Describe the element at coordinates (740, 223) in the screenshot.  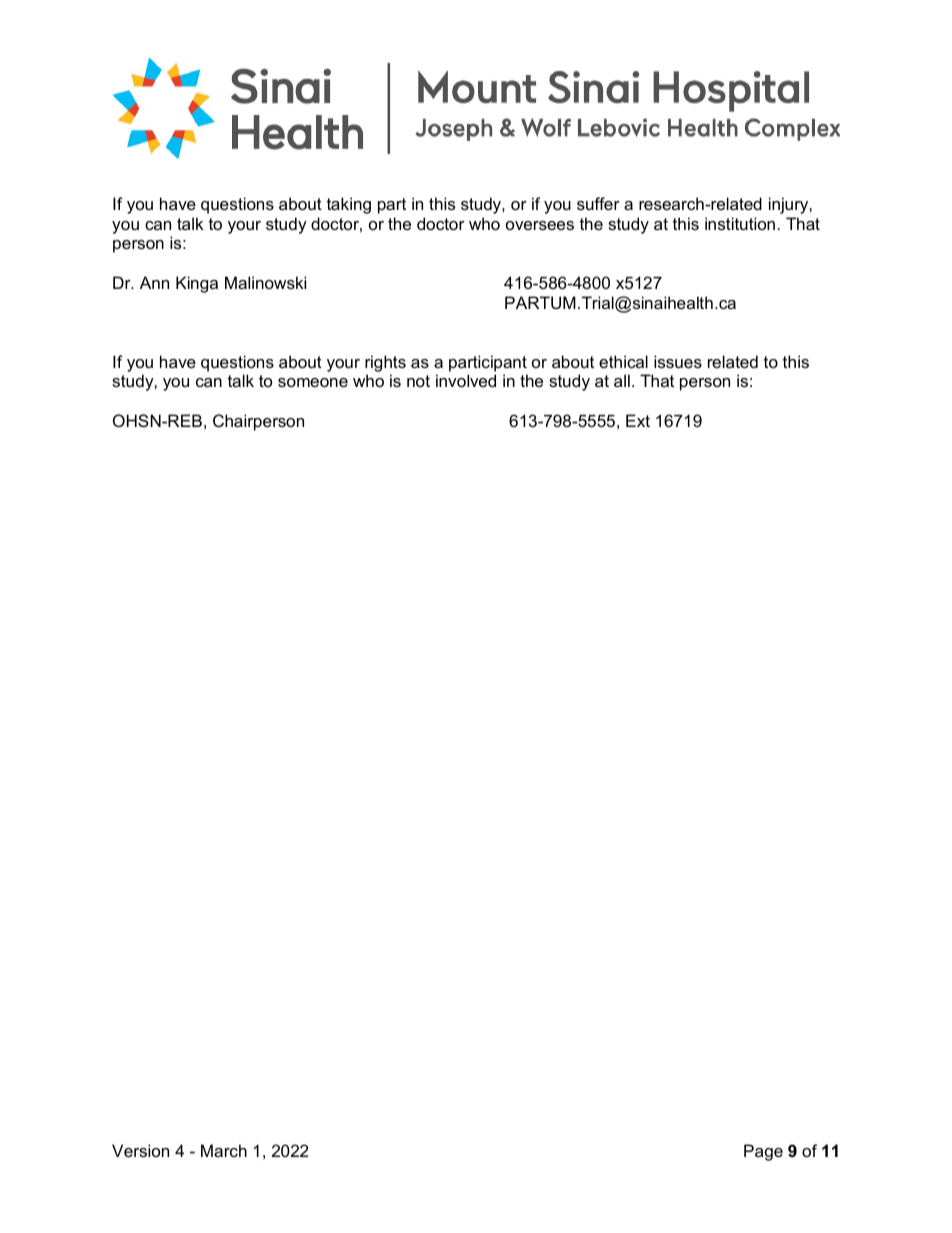
I see `institution` at that location.
